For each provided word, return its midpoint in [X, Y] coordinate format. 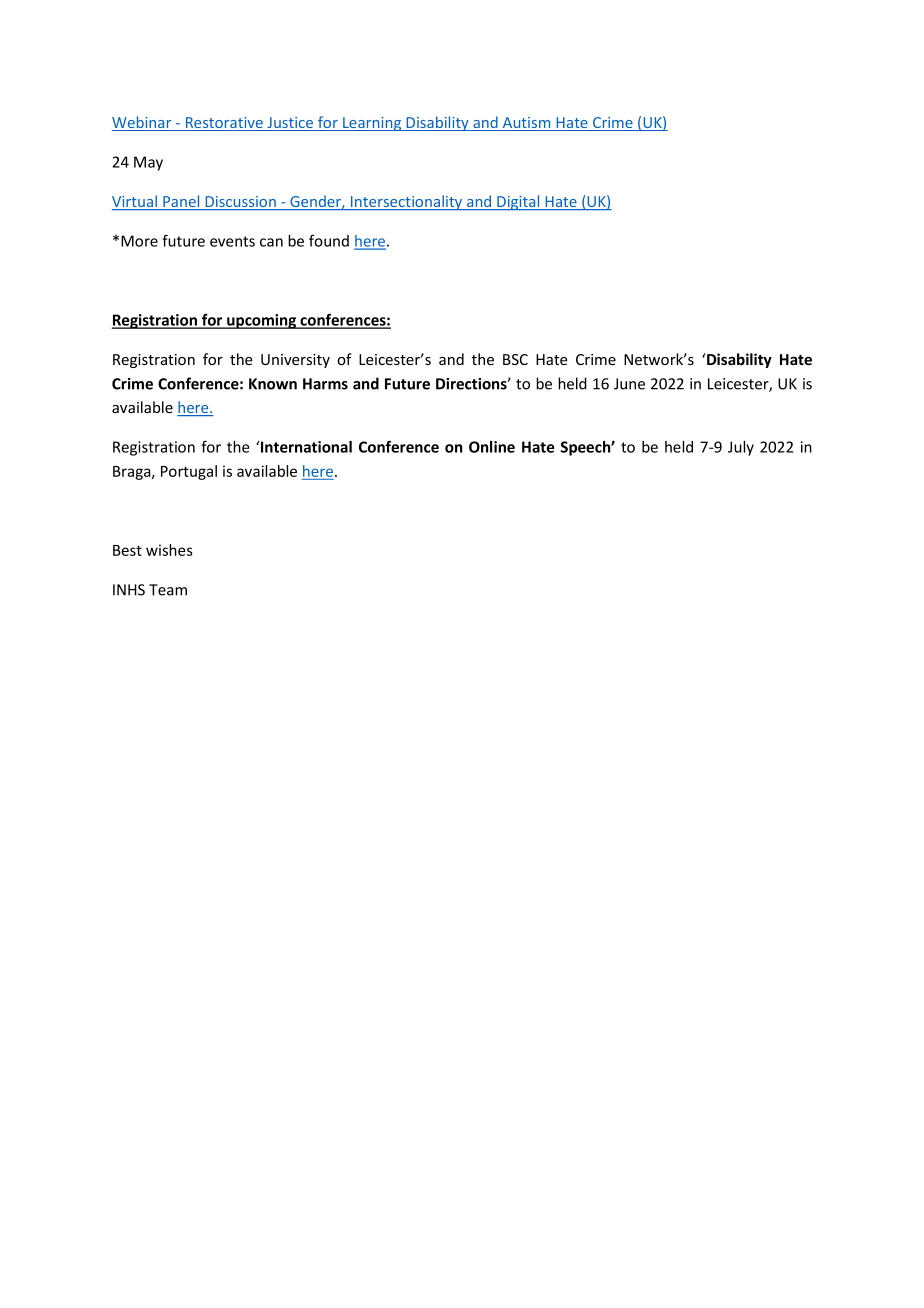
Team [168, 590]
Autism [526, 124]
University [295, 361]
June [629, 384]
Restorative [224, 124]
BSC [515, 359]
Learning [372, 124]
